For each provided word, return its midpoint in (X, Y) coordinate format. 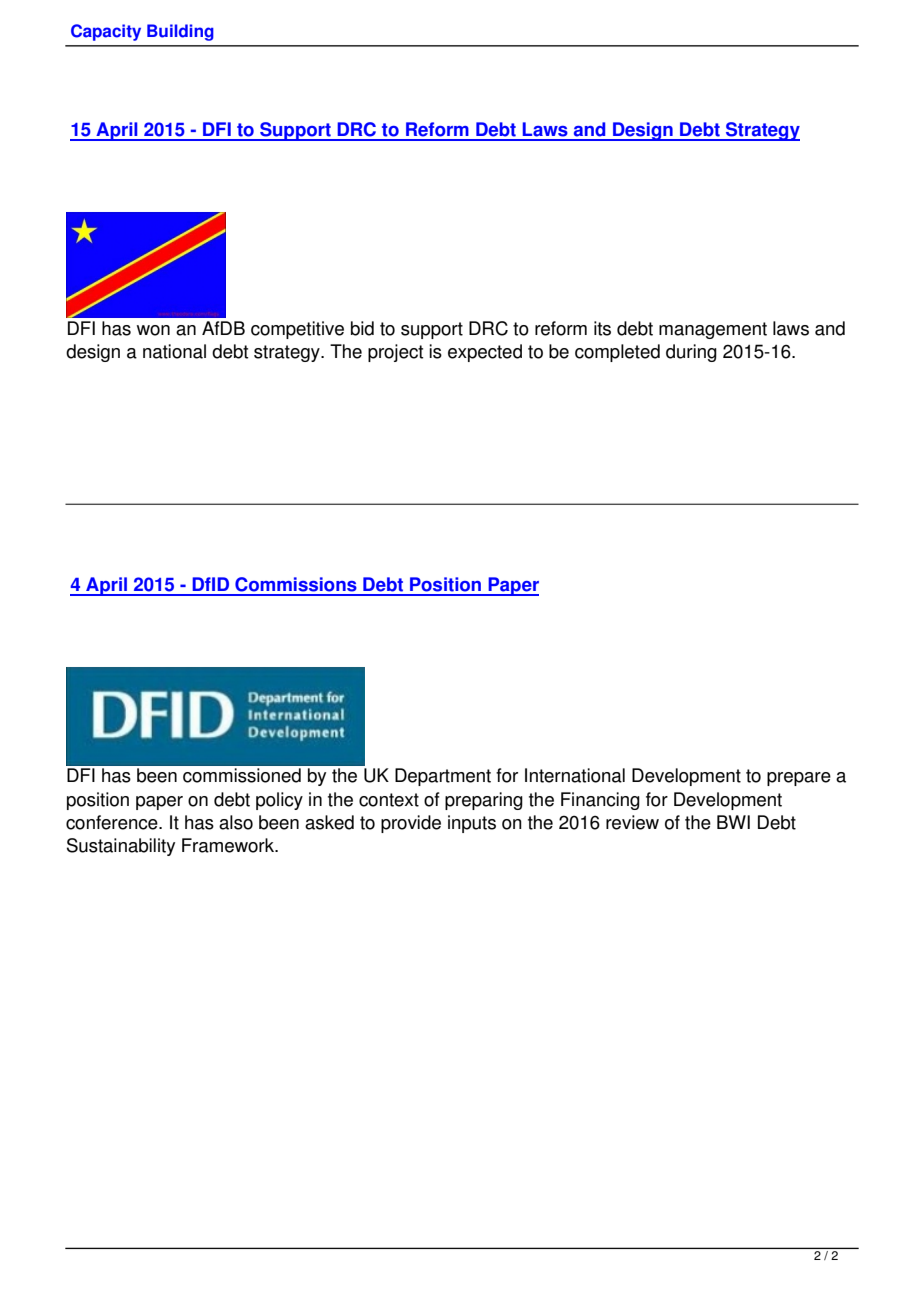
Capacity (106, 32)
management (713, 330)
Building (180, 32)
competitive (297, 330)
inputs (472, 824)
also (236, 822)
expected (485, 353)
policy (279, 801)
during (691, 353)
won (153, 330)
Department (443, 777)
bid (362, 328)
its (602, 328)
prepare (799, 779)
